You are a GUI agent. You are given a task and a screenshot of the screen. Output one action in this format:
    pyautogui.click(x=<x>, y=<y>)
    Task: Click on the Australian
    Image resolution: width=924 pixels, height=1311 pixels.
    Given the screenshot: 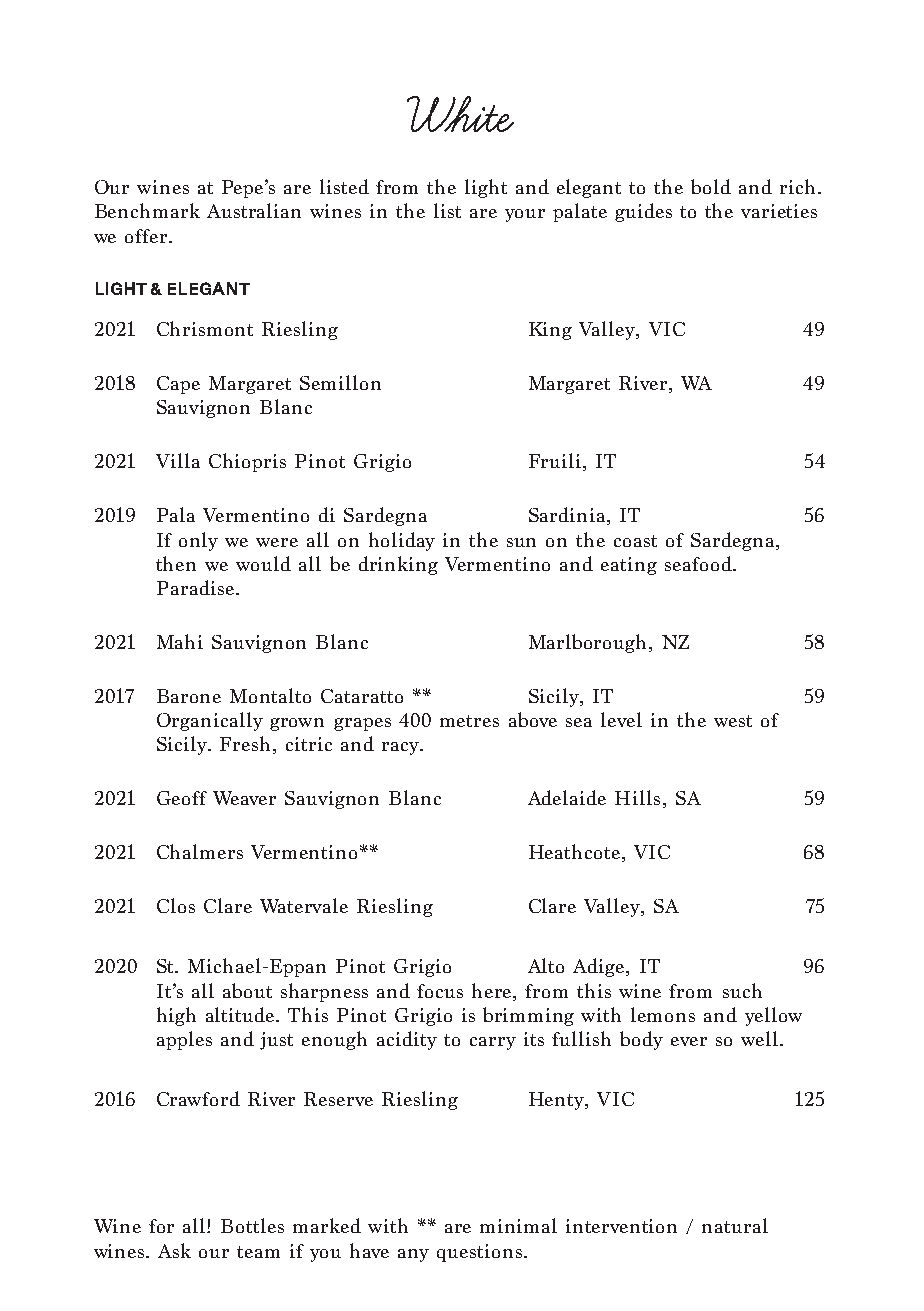 What is the action you would take?
    pyautogui.click(x=254, y=210)
